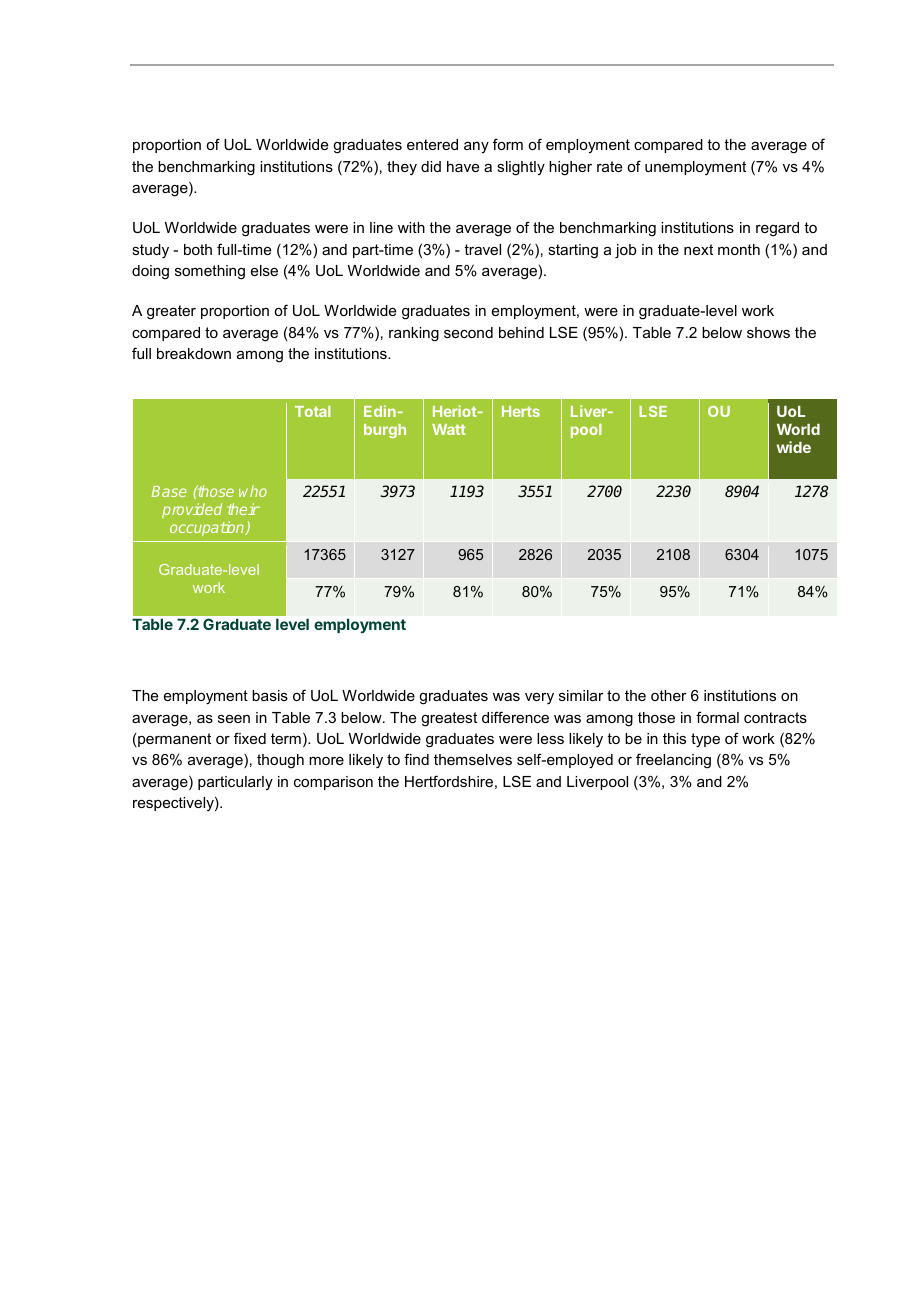 This screenshot has height=1308, width=924. What do you see at coordinates (198, 249) in the screenshot?
I see `both` at bounding box center [198, 249].
